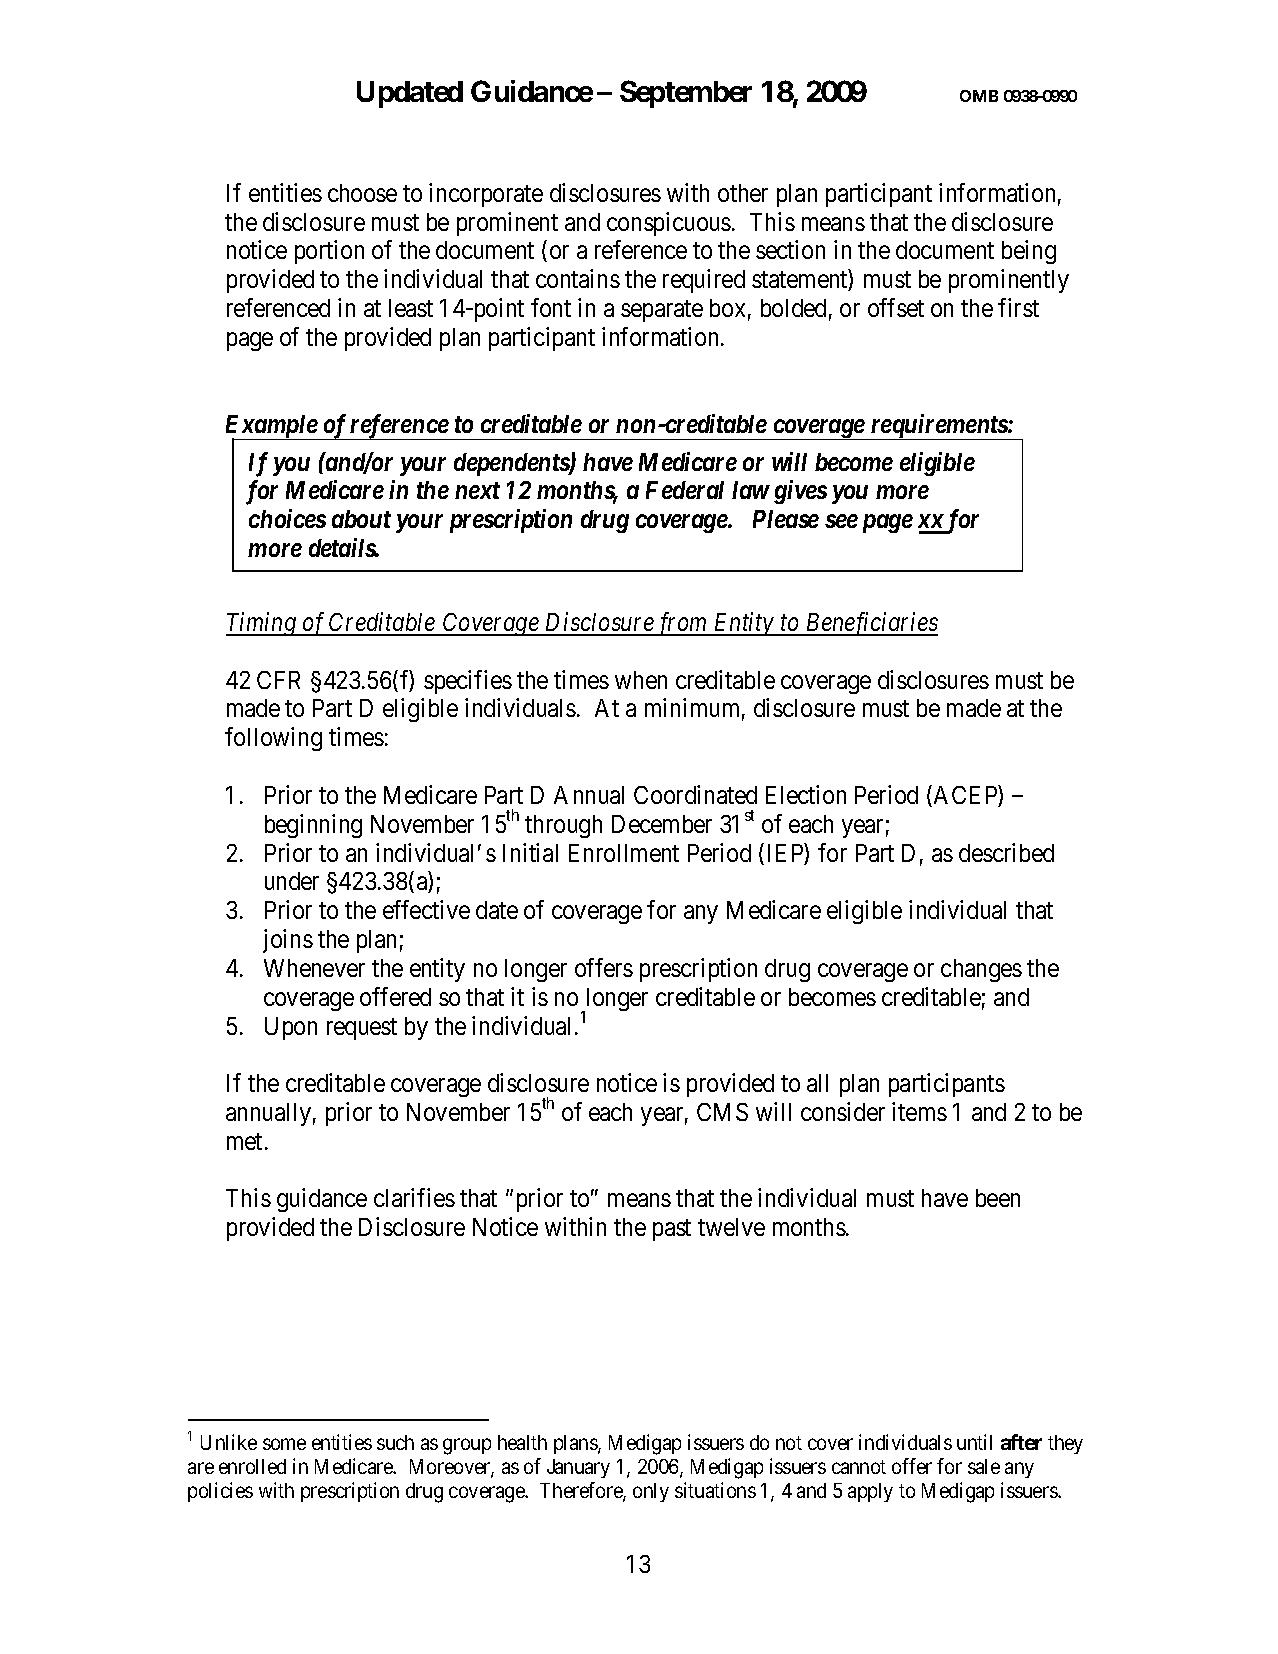 The image size is (1278, 1654). Describe the element at coordinates (278, 680) in the screenshot. I see `CFR` at that location.
